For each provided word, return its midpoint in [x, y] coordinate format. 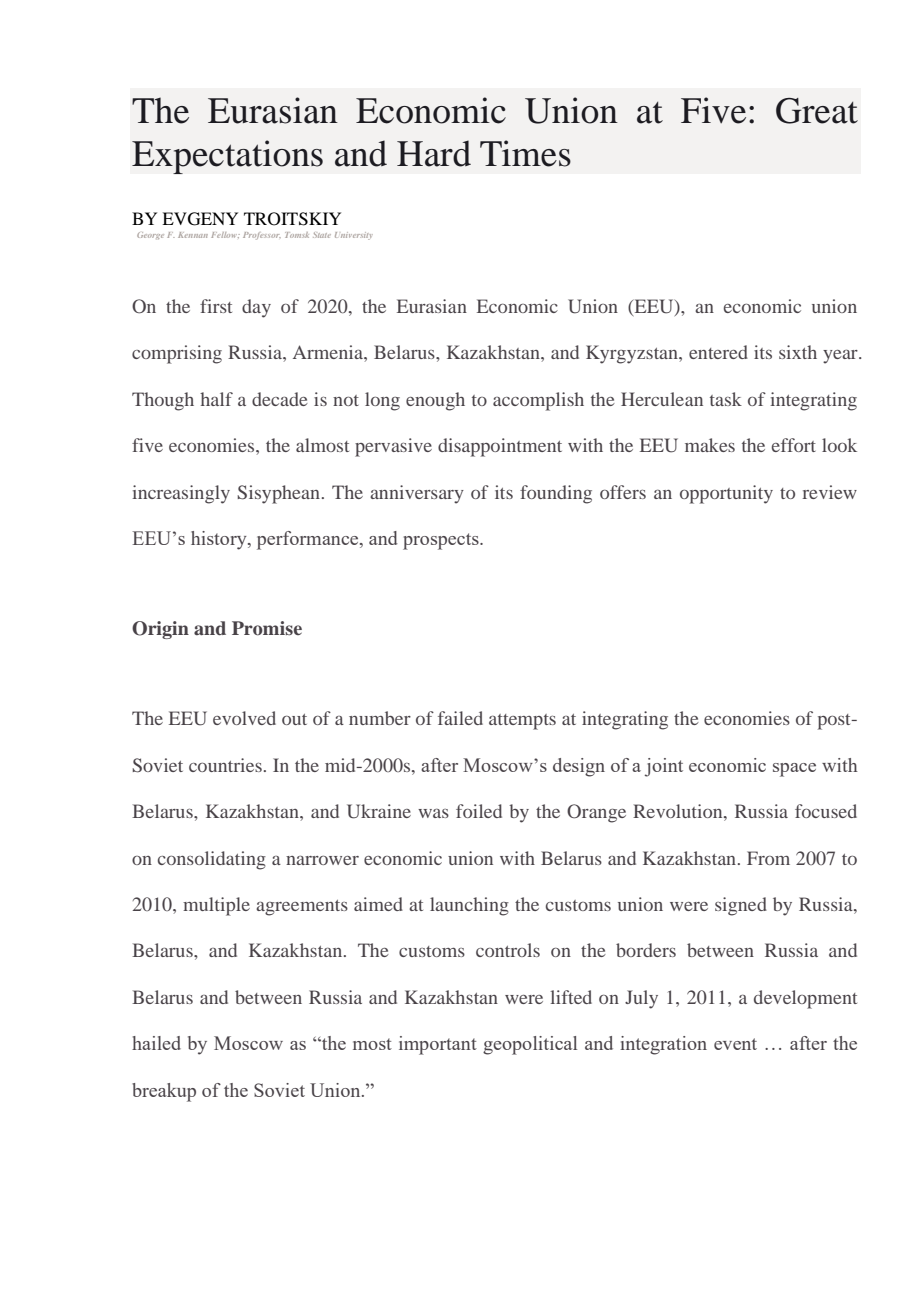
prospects [442, 541]
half [216, 399]
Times [525, 153]
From [768, 858]
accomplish [538, 401]
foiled [479, 811]
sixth [798, 352]
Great [817, 111]
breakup [164, 1092]
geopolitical [530, 1045]
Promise [267, 628]
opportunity [726, 494]
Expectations [227, 157]
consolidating [212, 860]
